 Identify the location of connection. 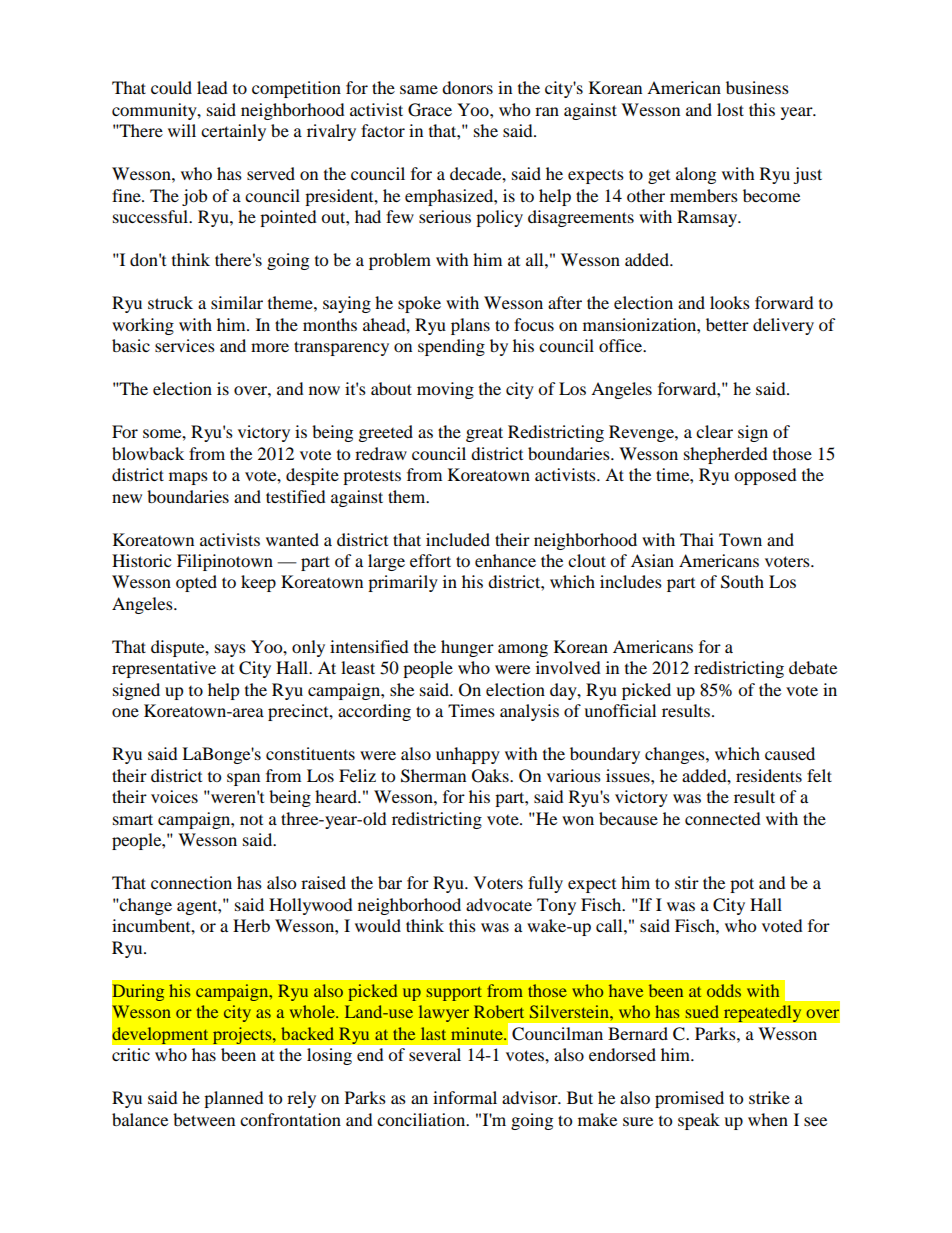
(191, 882).
